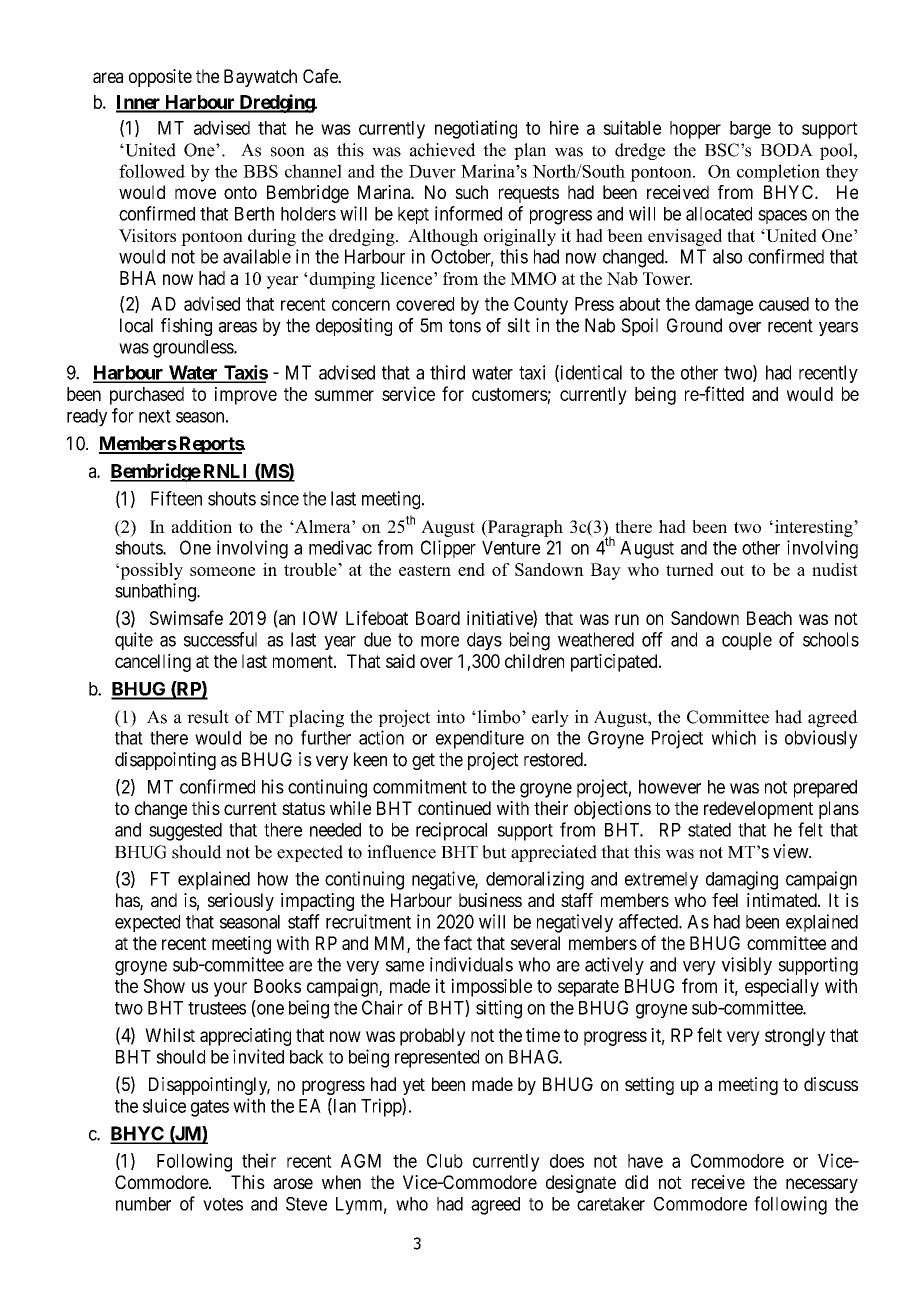  Describe the element at coordinates (750, 130) in the image. I see `barge` at that location.
